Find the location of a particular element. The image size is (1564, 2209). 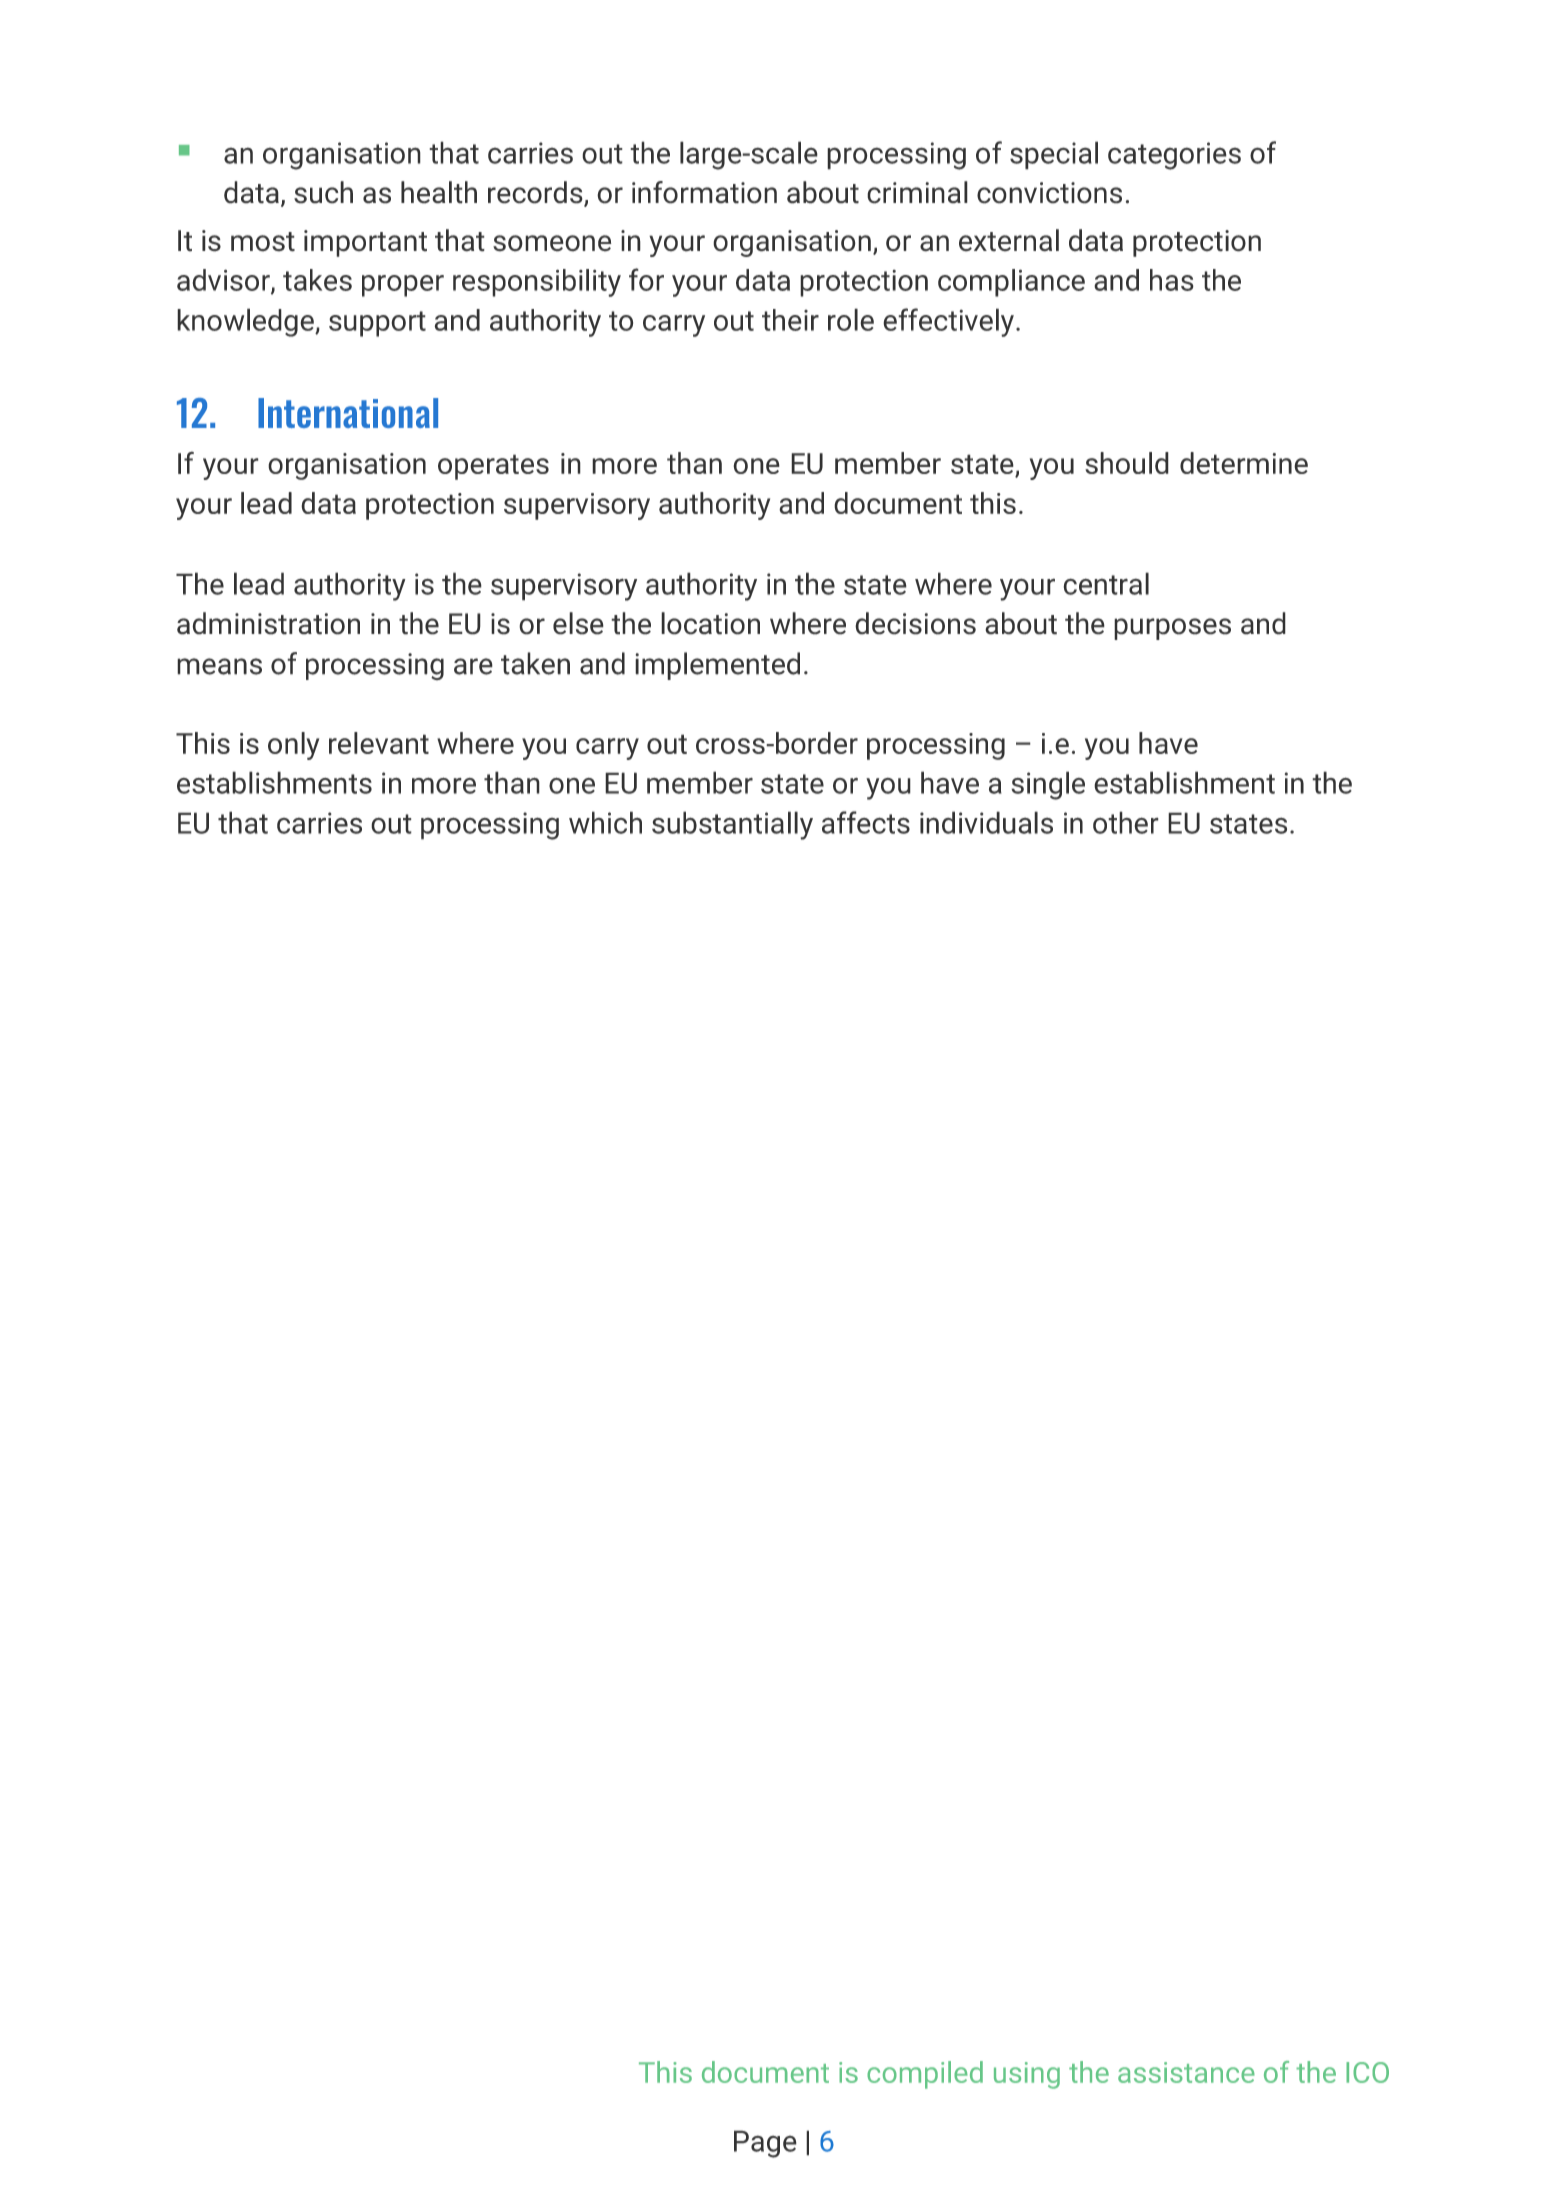

substantially is located at coordinates (732, 825).
